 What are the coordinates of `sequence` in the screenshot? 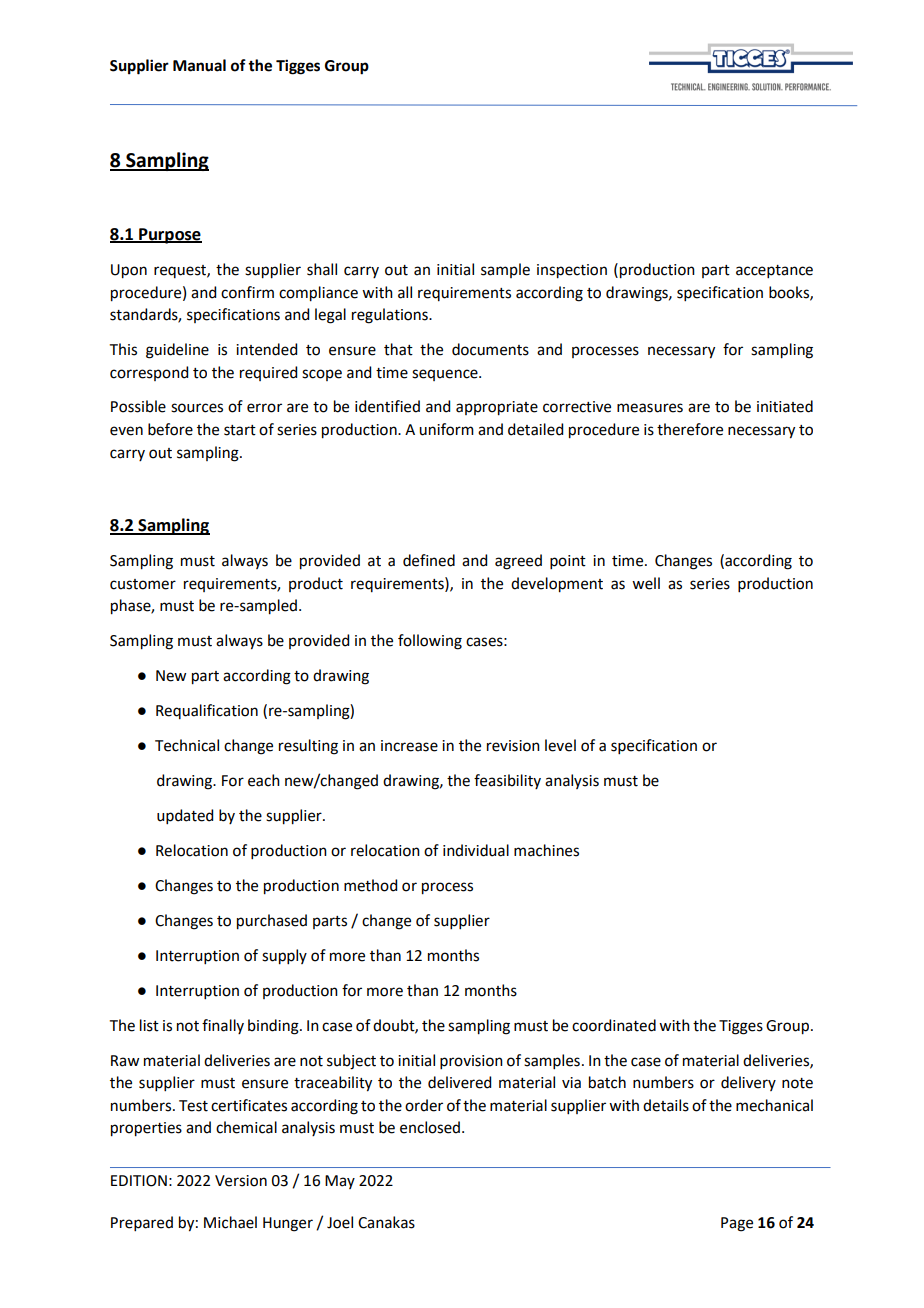 It's located at (446, 375).
